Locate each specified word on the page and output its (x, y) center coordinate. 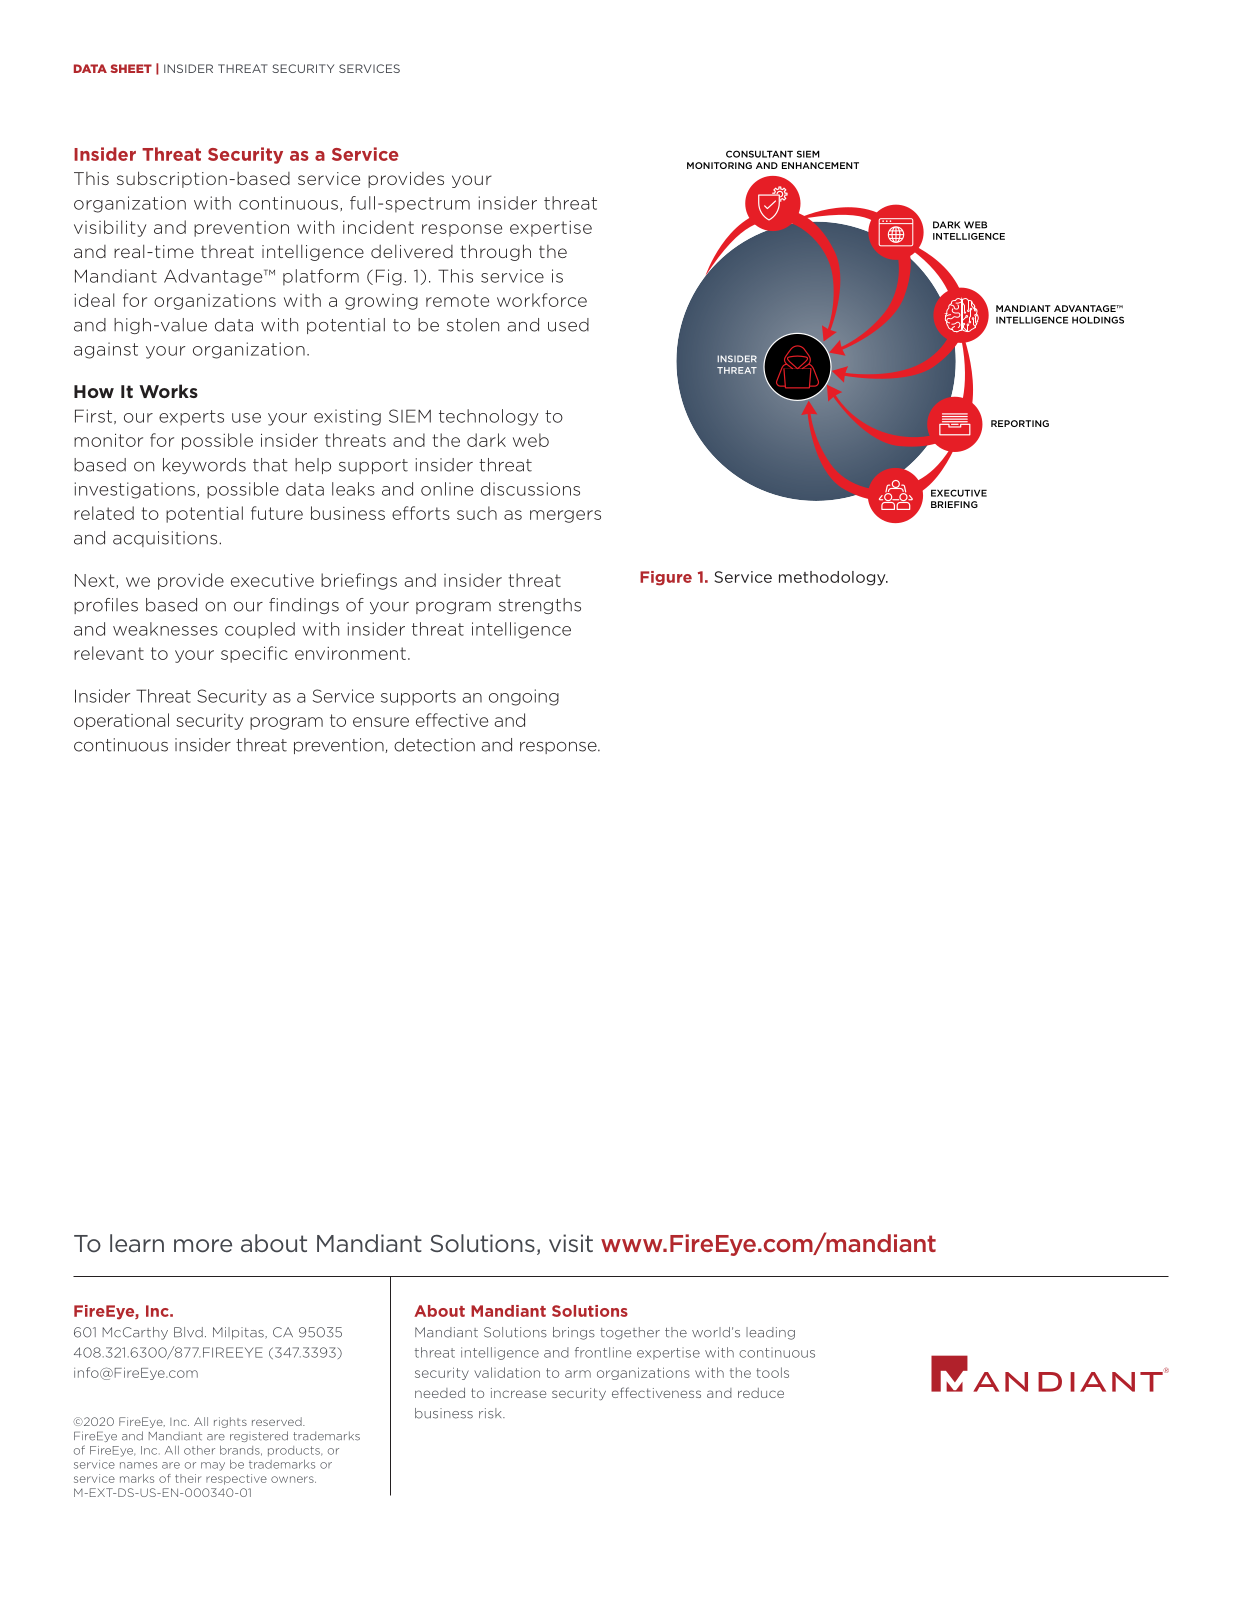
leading (770, 1333)
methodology (833, 578)
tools (772, 1372)
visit (571, 1243)
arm (578, 1374)
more (203, 1246)
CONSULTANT (759, 154)
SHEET (131, 68)
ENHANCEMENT (820, 165)
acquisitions (166, 539)
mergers (565, 516)
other (199, 1450)
